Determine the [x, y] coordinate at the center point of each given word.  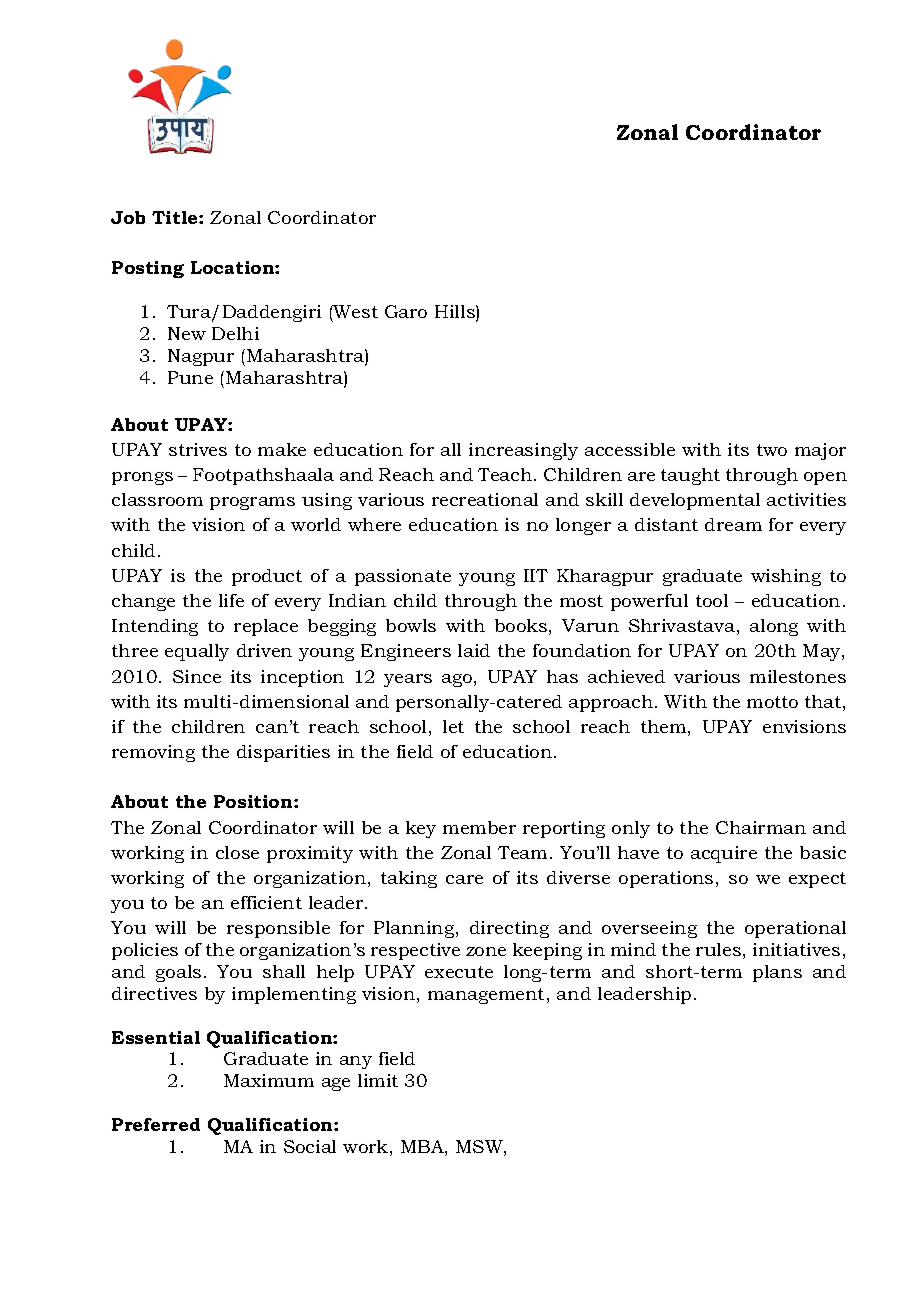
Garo [406, 311]
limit [378, 1080]
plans [777, 973]
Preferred [156, 1124]
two [772, 450]
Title [176, 217]
